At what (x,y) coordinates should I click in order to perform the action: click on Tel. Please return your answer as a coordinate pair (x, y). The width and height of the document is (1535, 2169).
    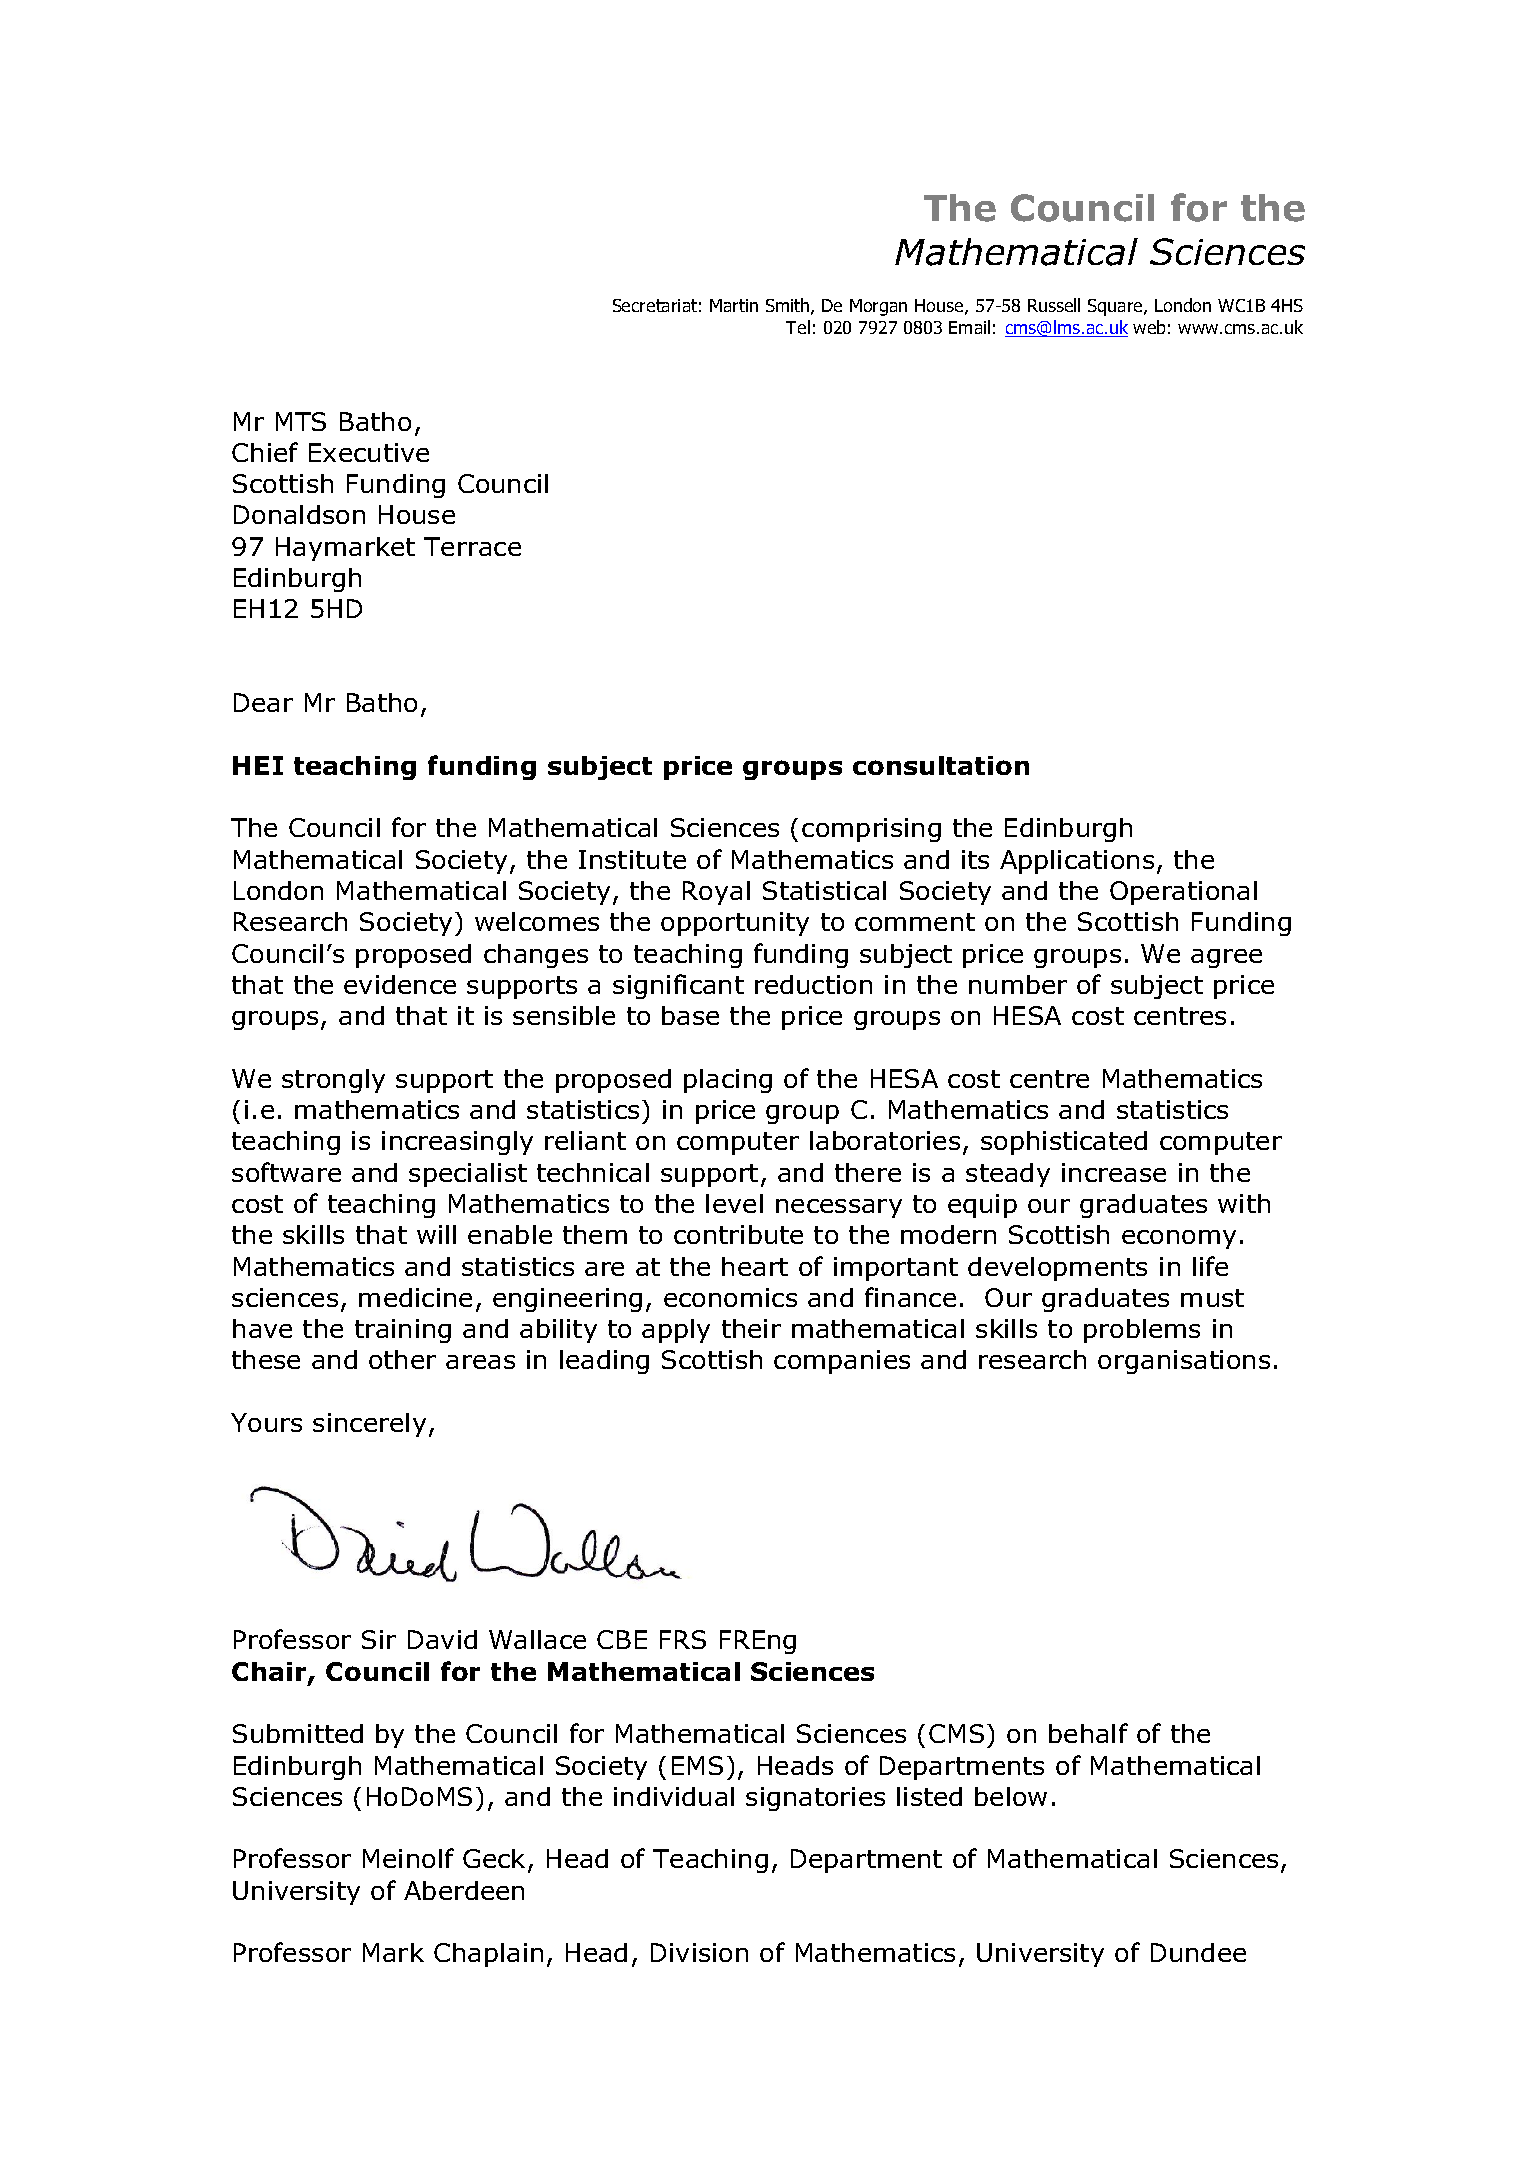
    Looking at the image, I should click on (798, 327).
